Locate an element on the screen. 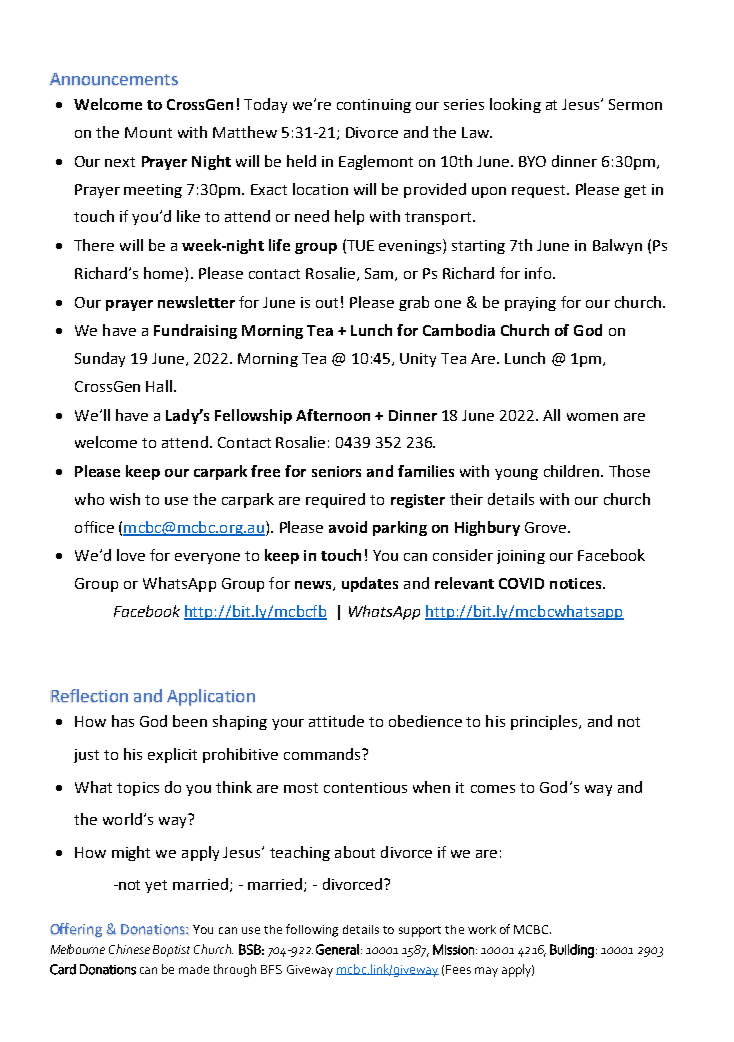 This screenshot has width=734, height=1042. Chinese is located at coordinates (129, 949).
